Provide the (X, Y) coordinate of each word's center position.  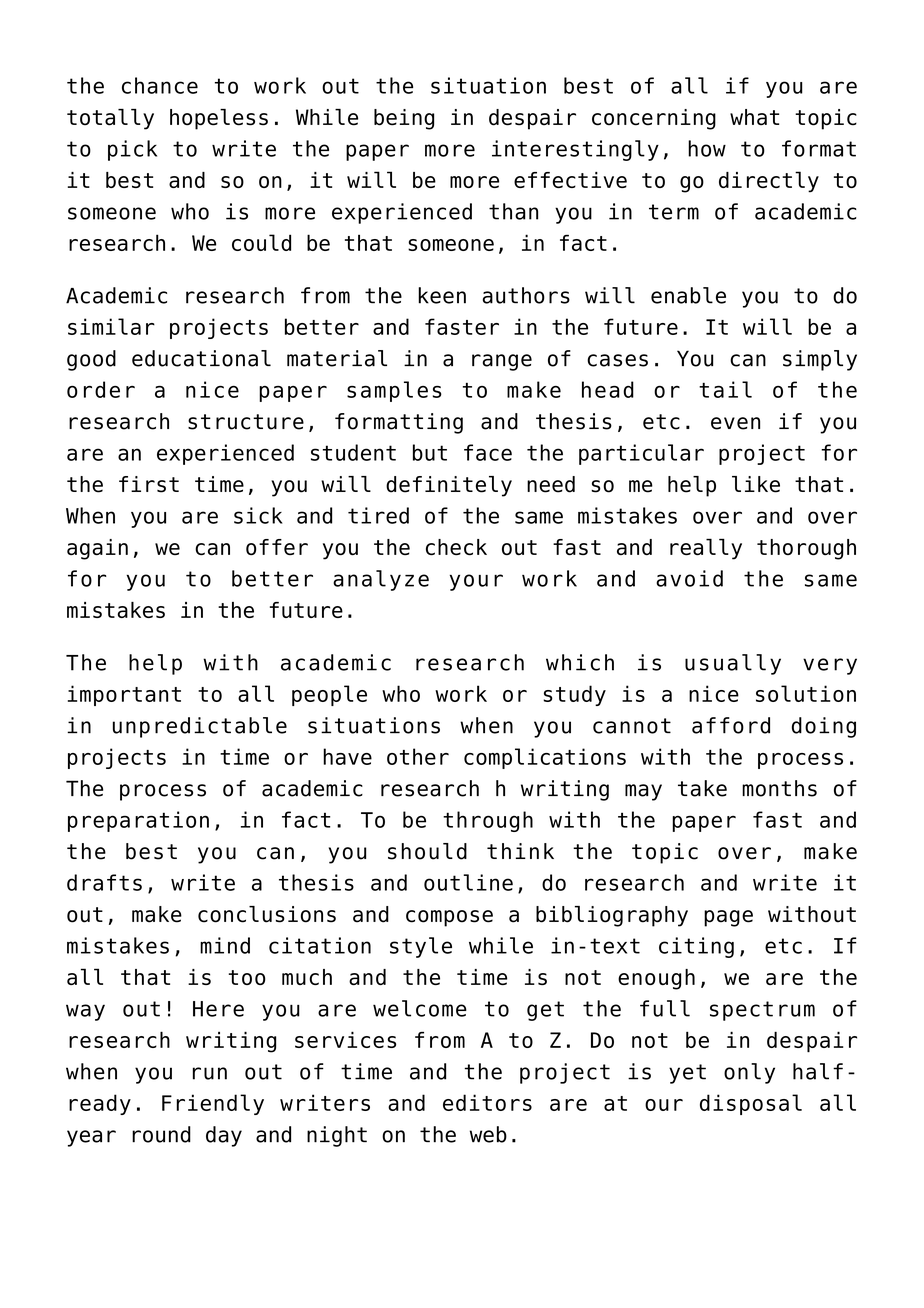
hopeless (219, 119)
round (161, 1134)
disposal (751, 1104)
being (404, 119)
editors (487, 1102)
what (754, 117)
